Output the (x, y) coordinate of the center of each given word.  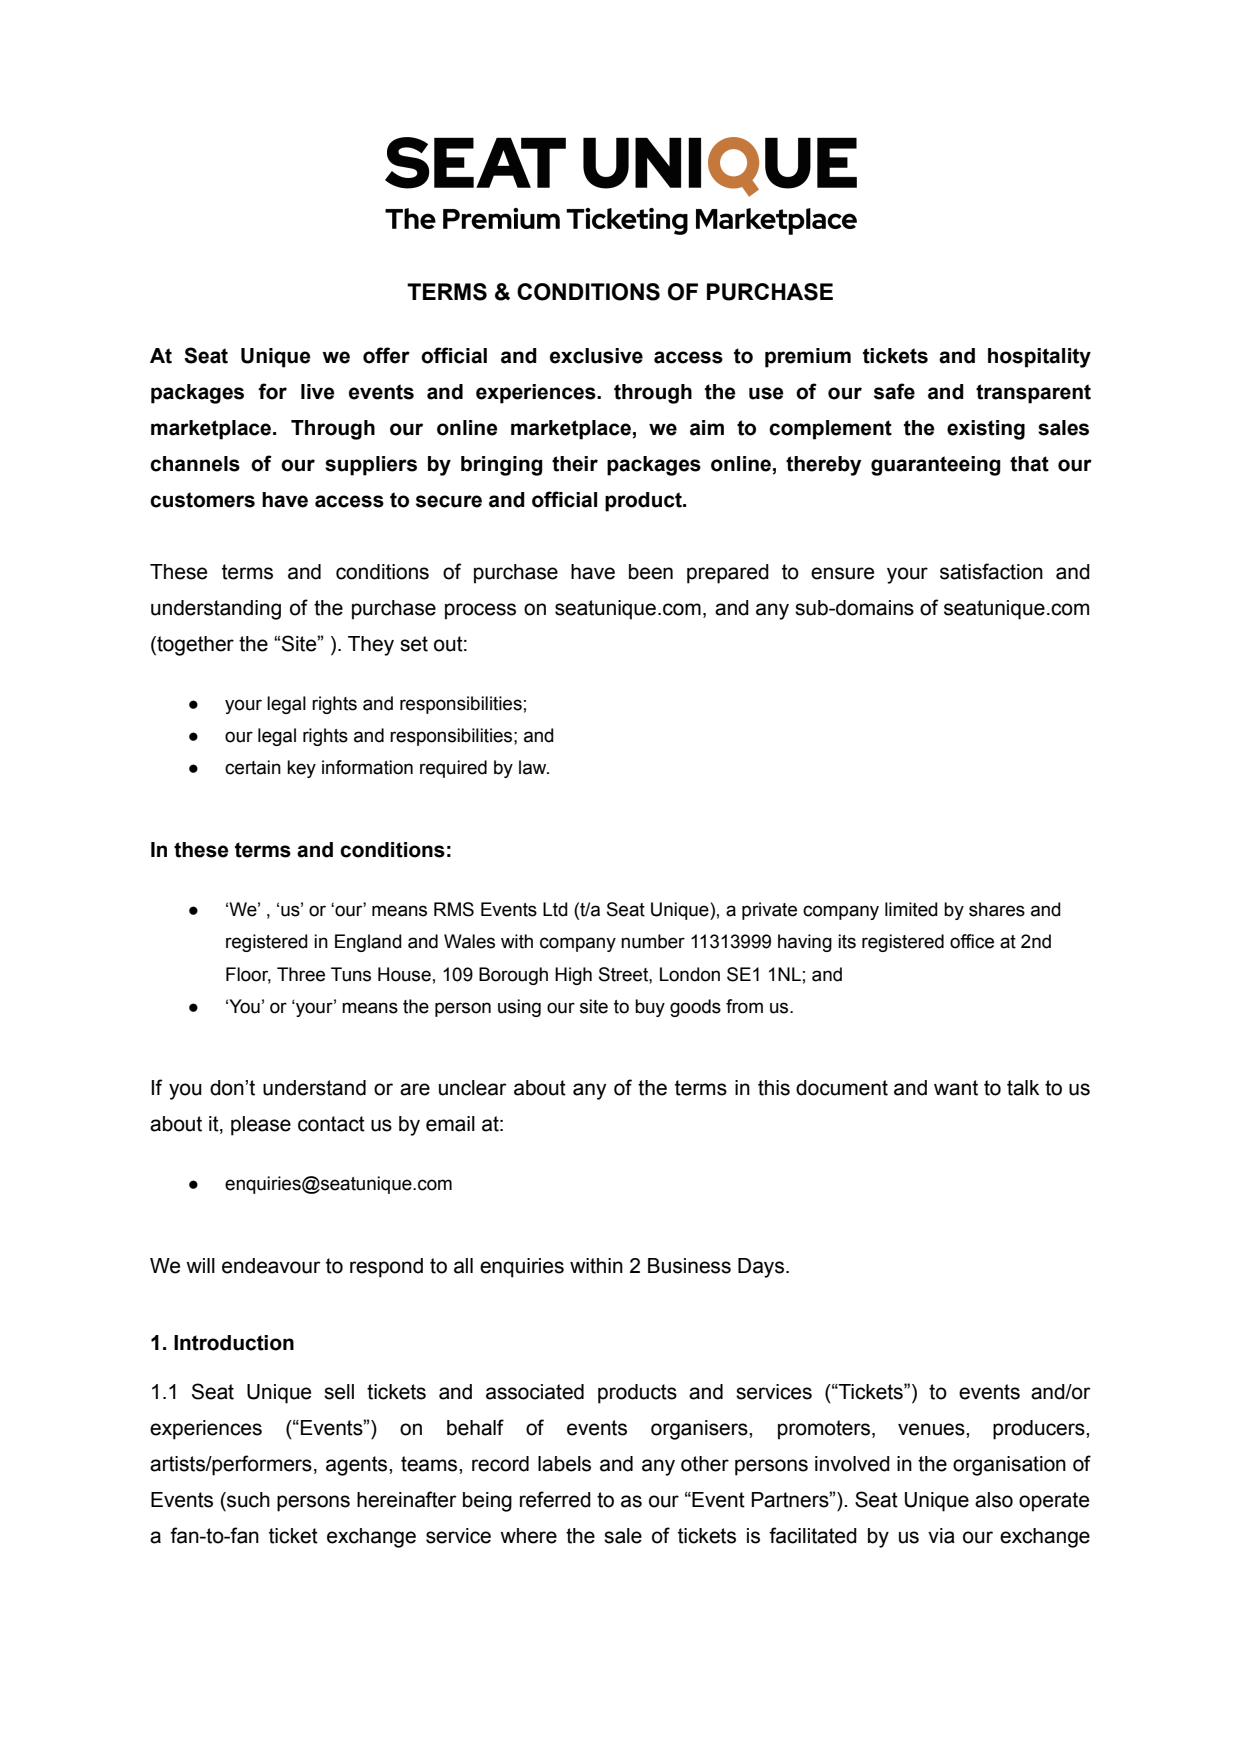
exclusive (596, 356)
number (653, 941)
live (318, 392)
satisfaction (991, 571)
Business (689, 1266)
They (371, 646)
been (651, 572)
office (972, 941)
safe (894, 391)
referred (555, 1499)
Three (301, 974)
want (956, 1088)
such (247, 1500)
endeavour (271, 1266)
